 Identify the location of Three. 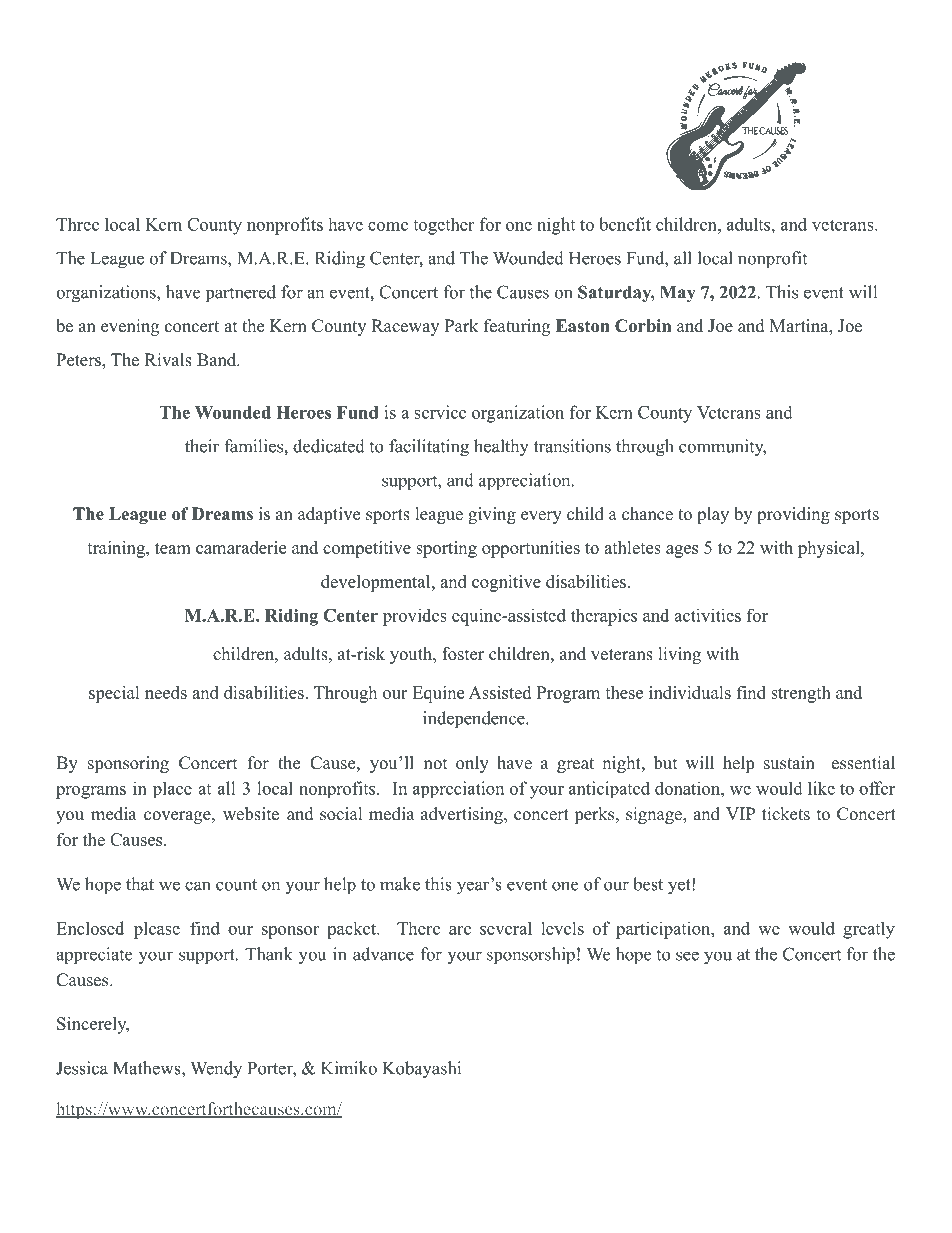
(77, 224).
